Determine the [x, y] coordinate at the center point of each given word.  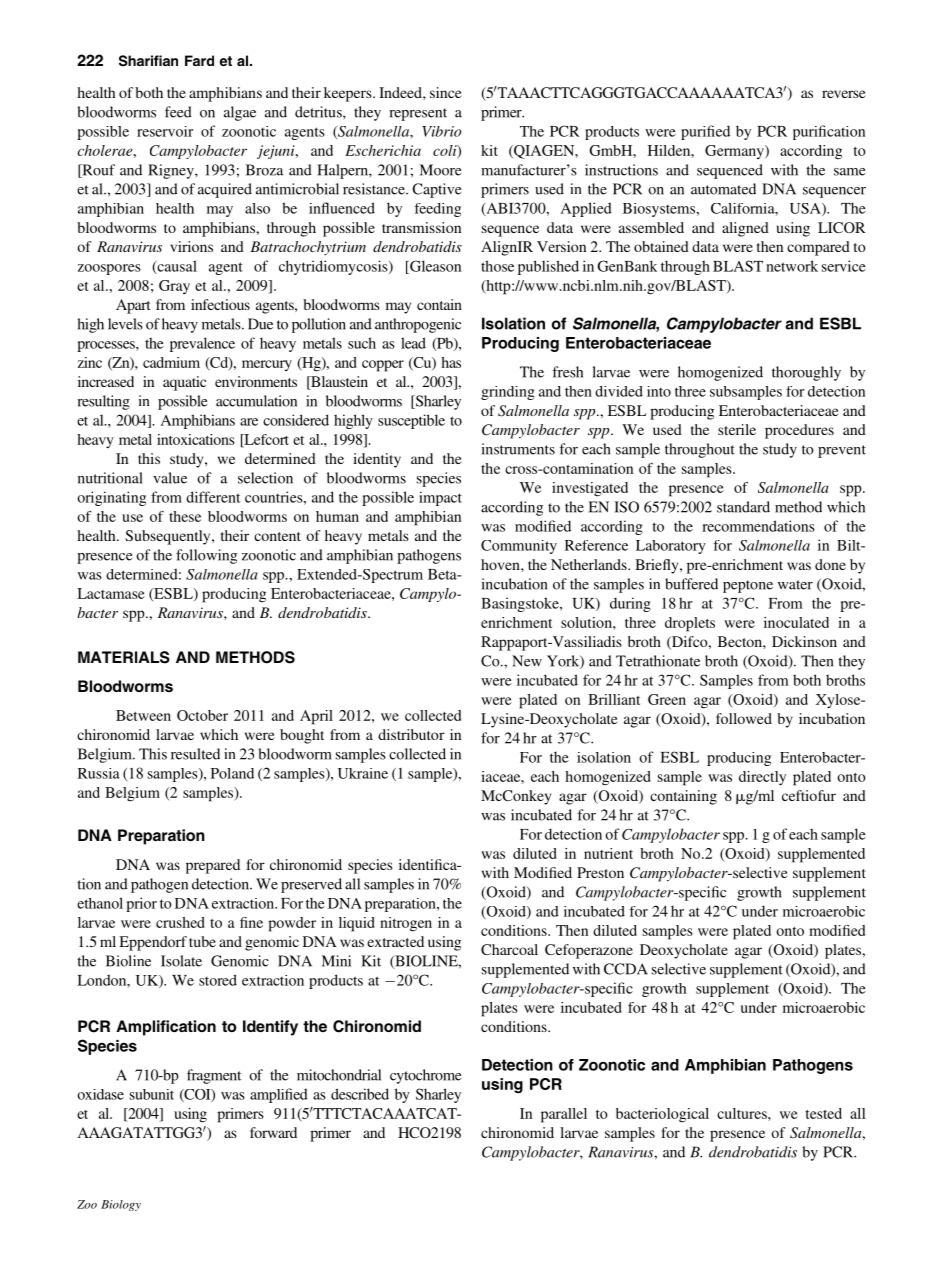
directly [762, 778]
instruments [518, 449]
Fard [199, 60]
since [446, 92]
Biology [121, 1205]
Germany [735, 152]
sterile [737, 429]
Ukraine [363, 773]
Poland [232, 773]
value [170, 478]
